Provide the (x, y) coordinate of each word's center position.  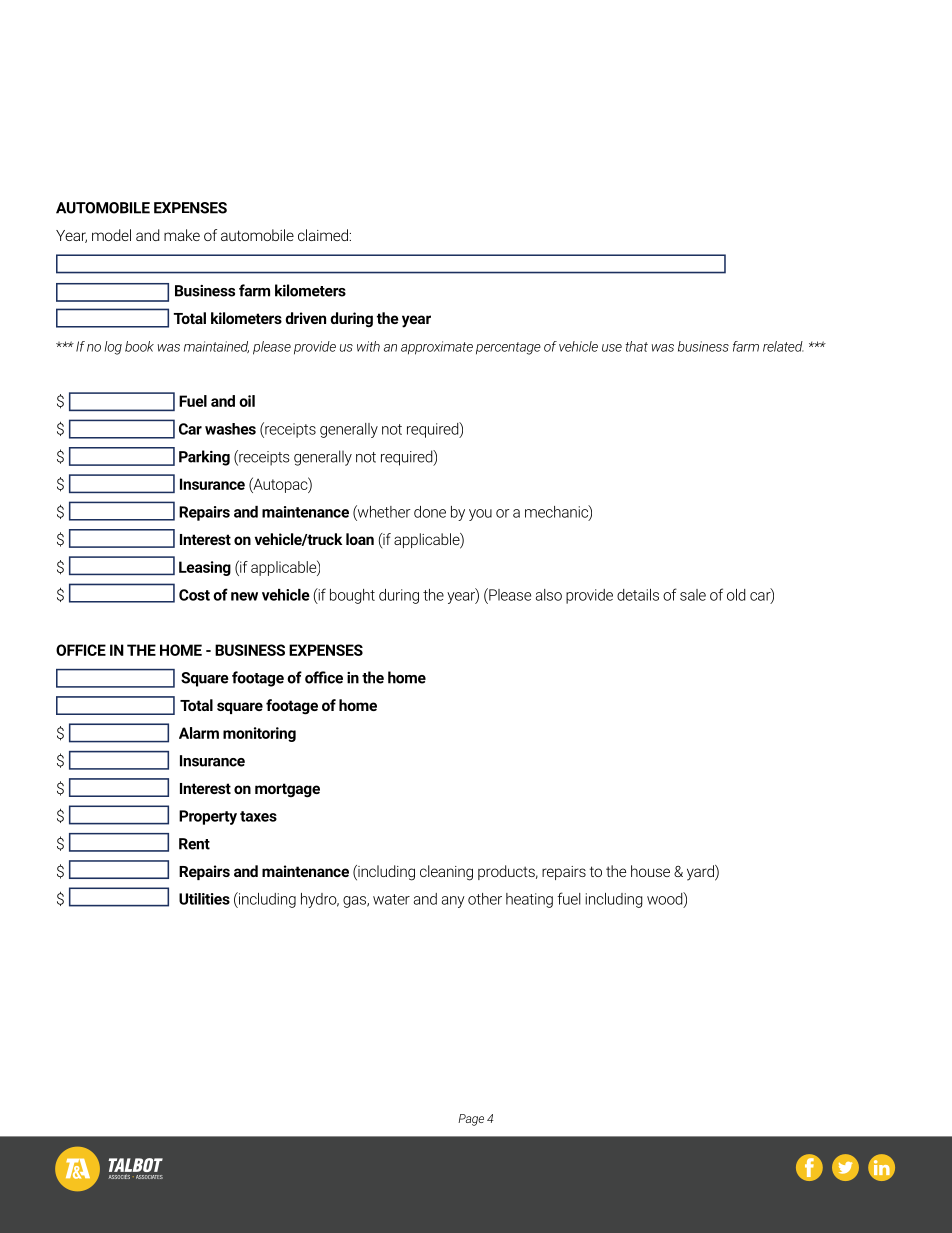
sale (693, 595)
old (736, 595)
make (182, 235)
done (430, 512)
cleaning (446, 873)
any (453, 902)
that (636, 346)
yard (701, 873)
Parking (204, 458)
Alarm (199, 733)
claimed (323, 235)
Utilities (204, 899)
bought (352, 596)
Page (471, 1120)
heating (529, 900)
